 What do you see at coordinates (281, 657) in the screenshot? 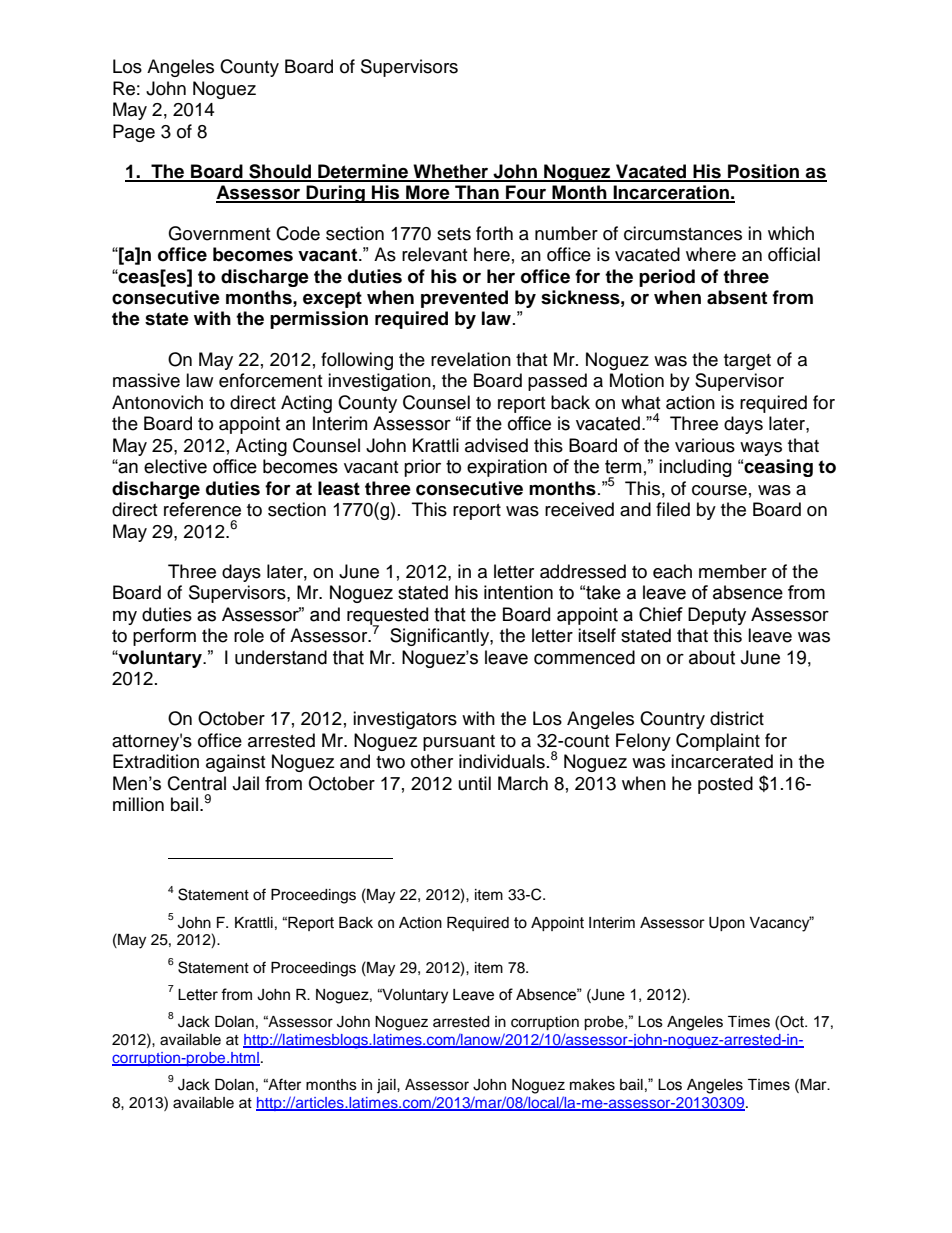
I see `understand` at bounding box center [281, 657].
